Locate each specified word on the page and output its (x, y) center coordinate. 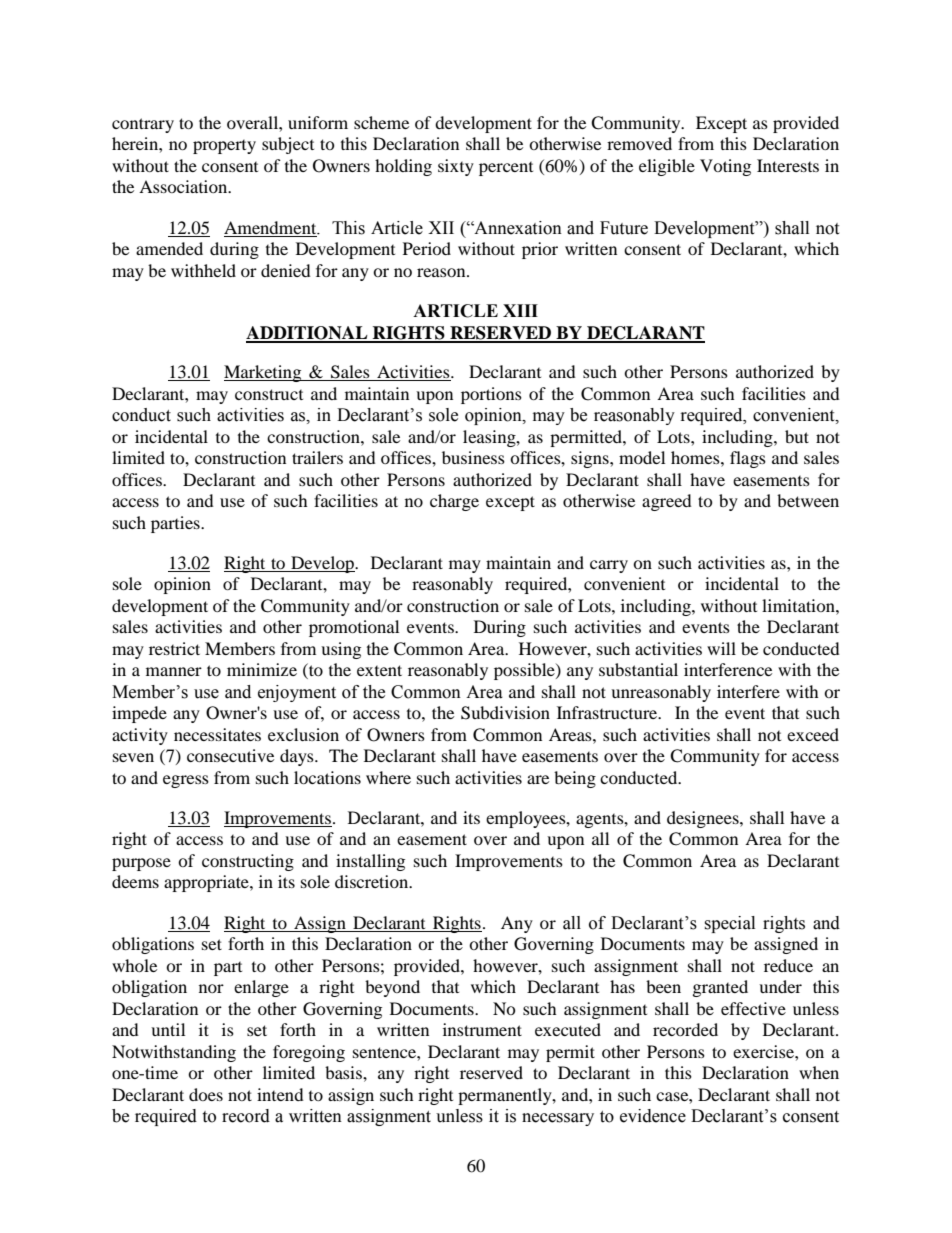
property (224, 147)
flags (748, 459)
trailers (317, 457)
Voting (725, 167)
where (388, 777)
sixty (456, 167)
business (473, 457)
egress (186, 781)
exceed (813, 734)
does (206, 1094)
